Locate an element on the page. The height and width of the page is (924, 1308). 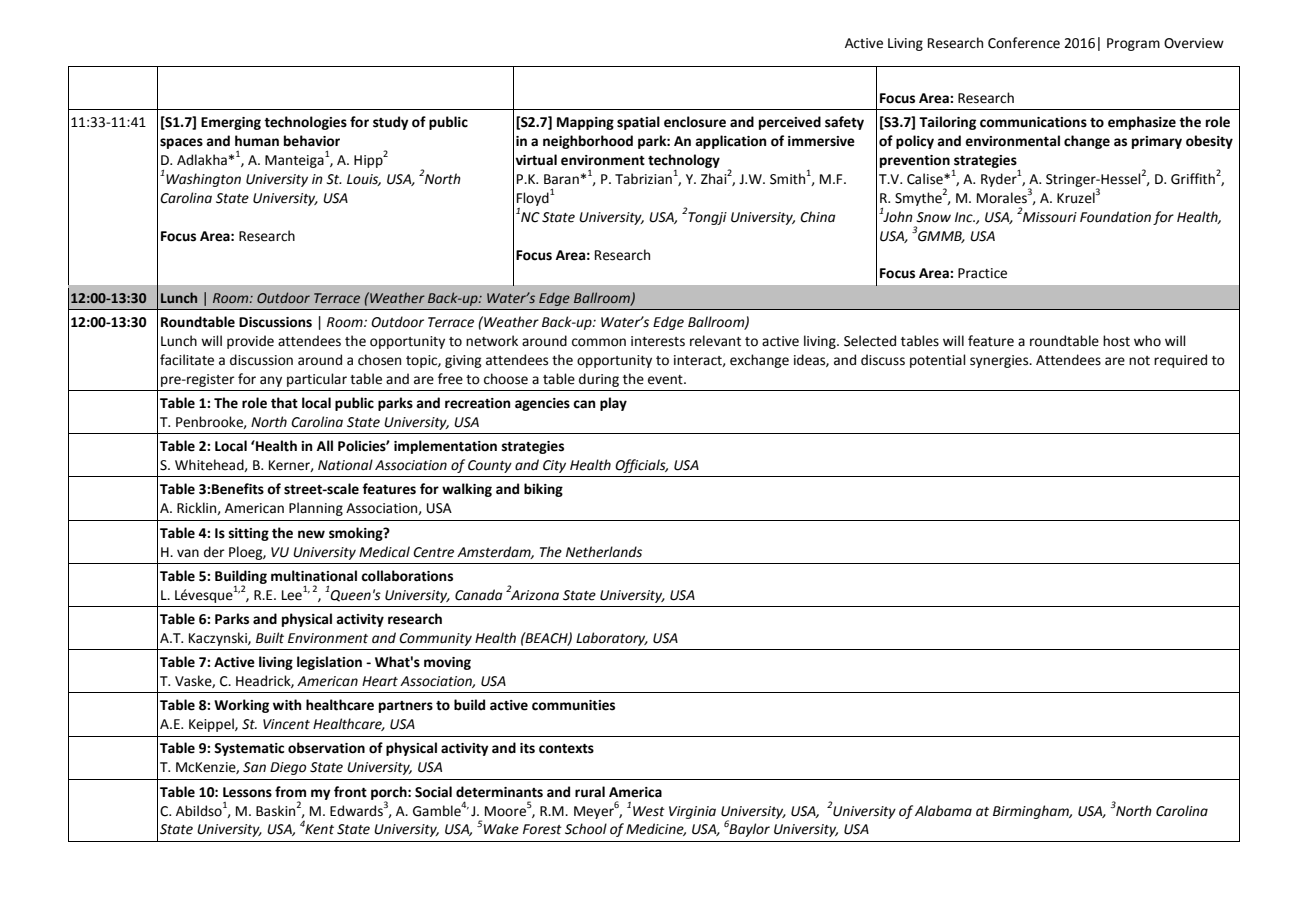
China is located at coordinates (817, 217).
